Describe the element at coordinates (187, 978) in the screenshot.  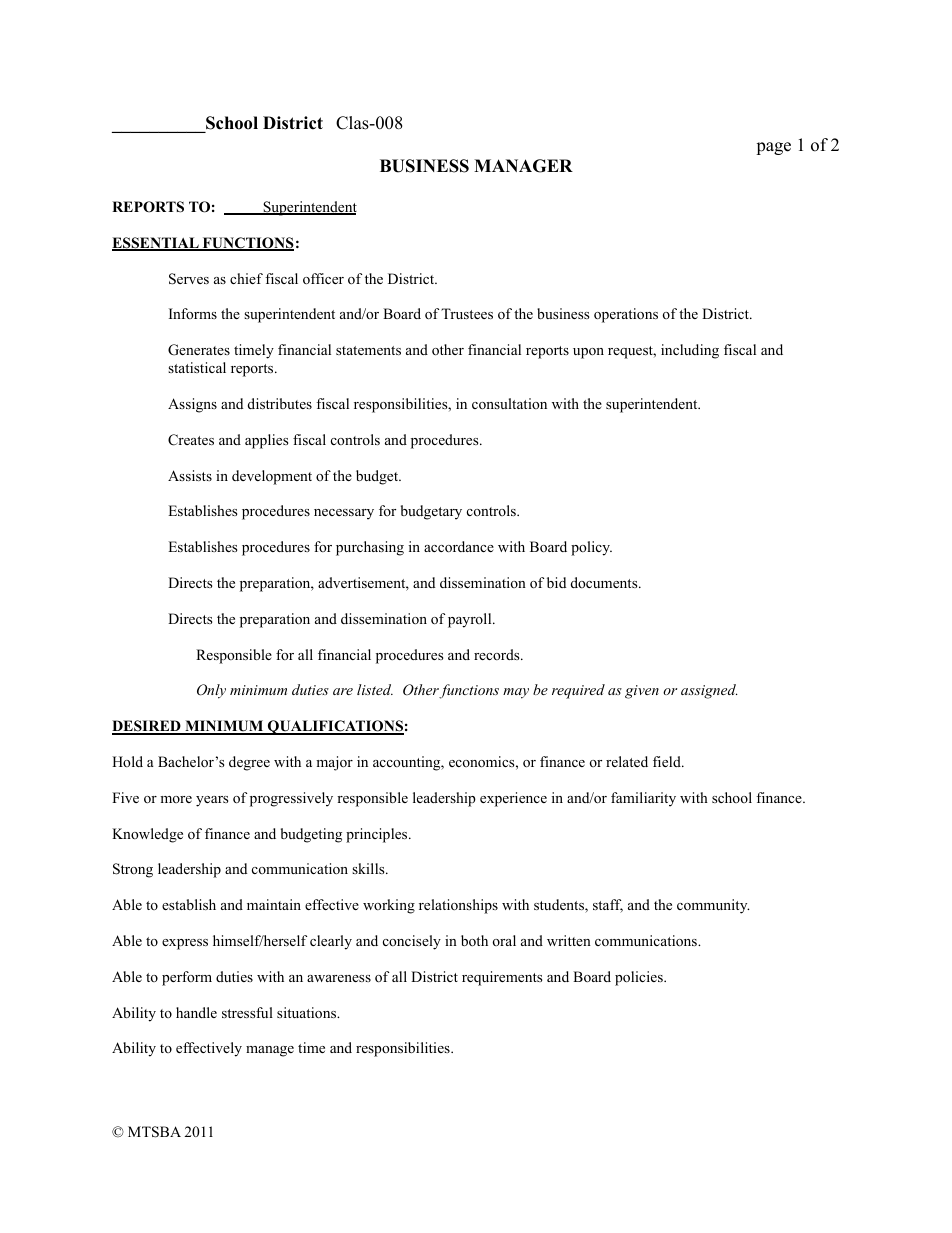
I see `perform` at that location.
